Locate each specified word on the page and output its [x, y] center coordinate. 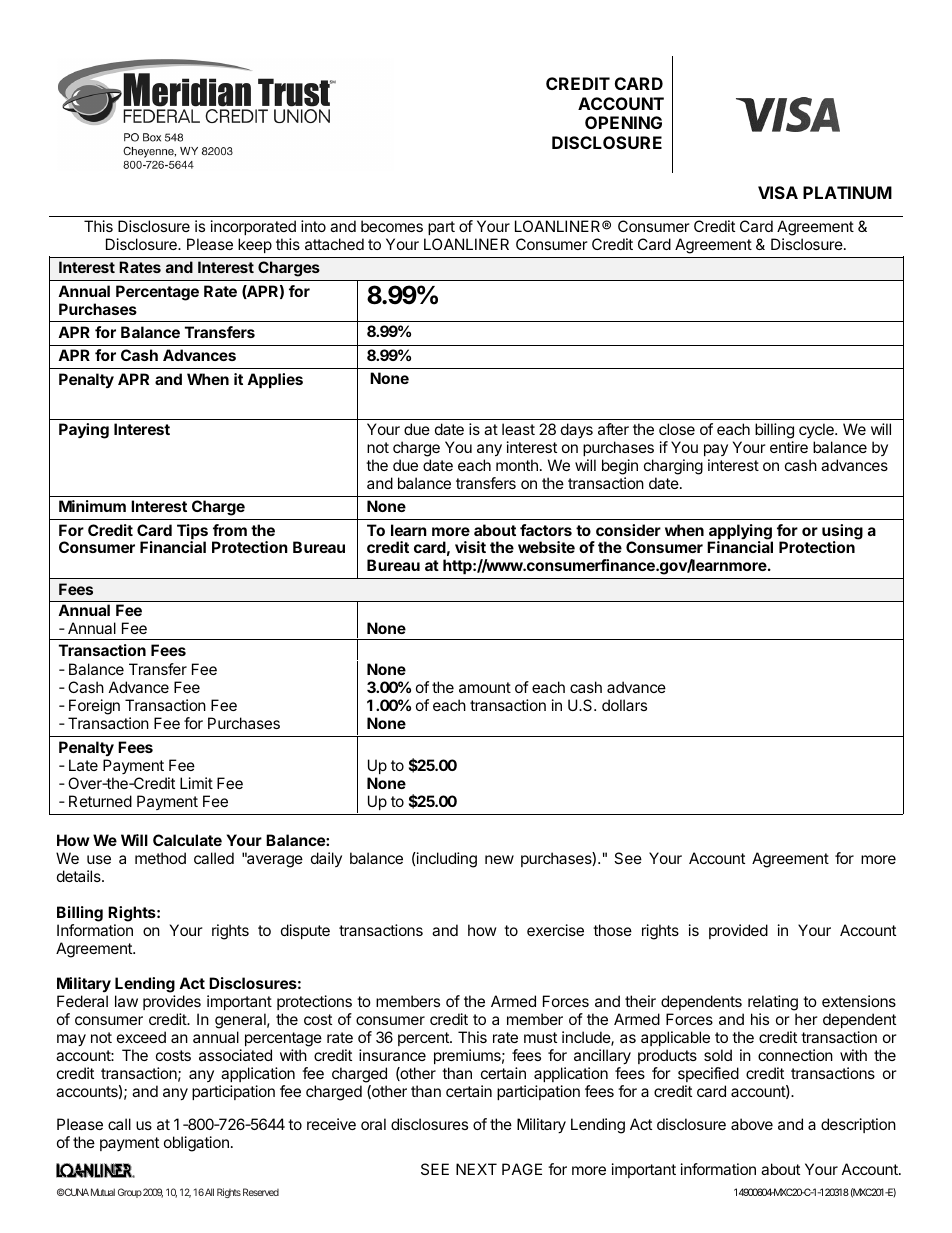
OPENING [623, 122]
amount [485, 687]
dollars [624, 705]
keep [255, 245]
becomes [392, 226]
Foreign [94, 707]
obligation [196, 1144]
